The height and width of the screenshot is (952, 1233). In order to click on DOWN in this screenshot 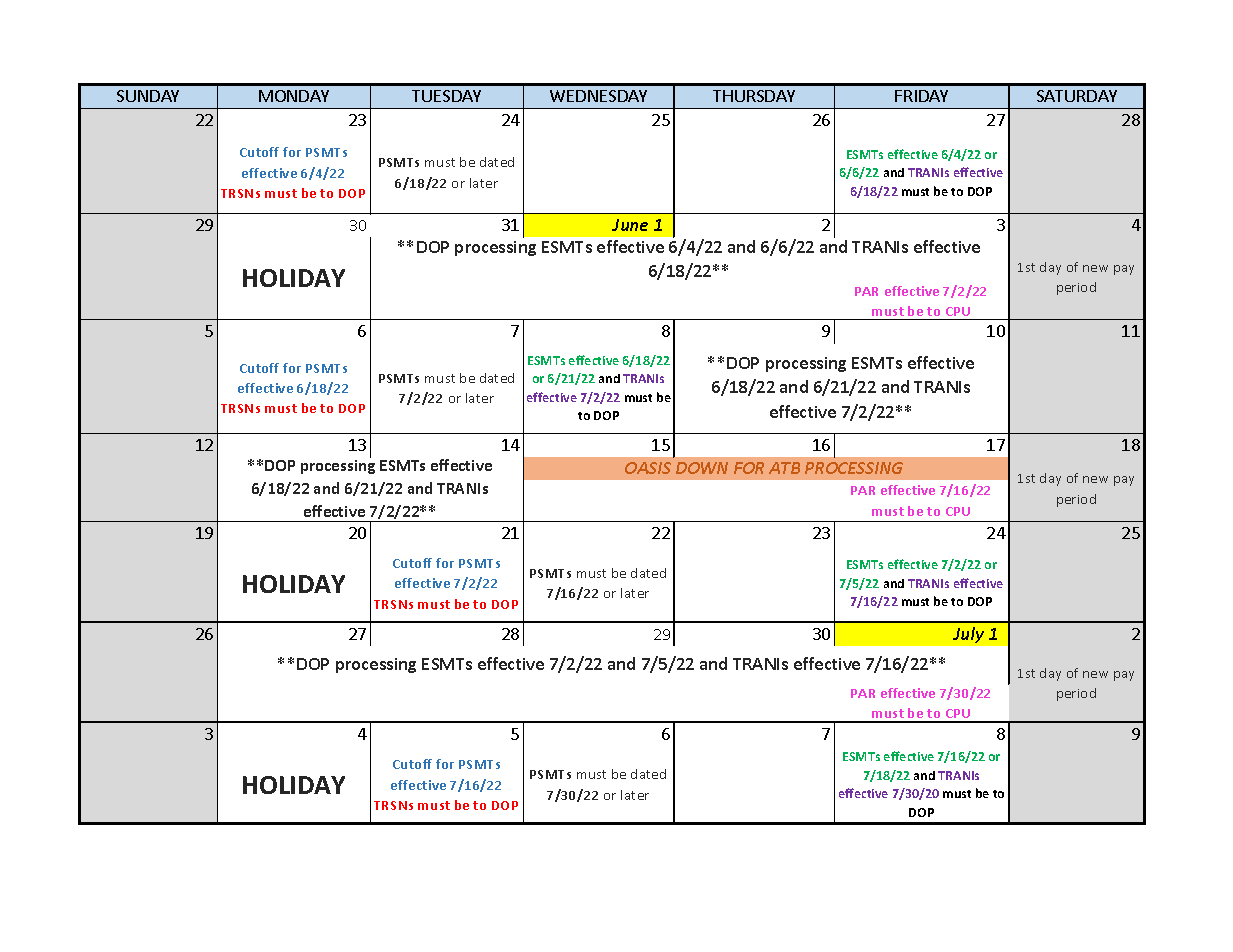, I will do `click(702, 468)`.
